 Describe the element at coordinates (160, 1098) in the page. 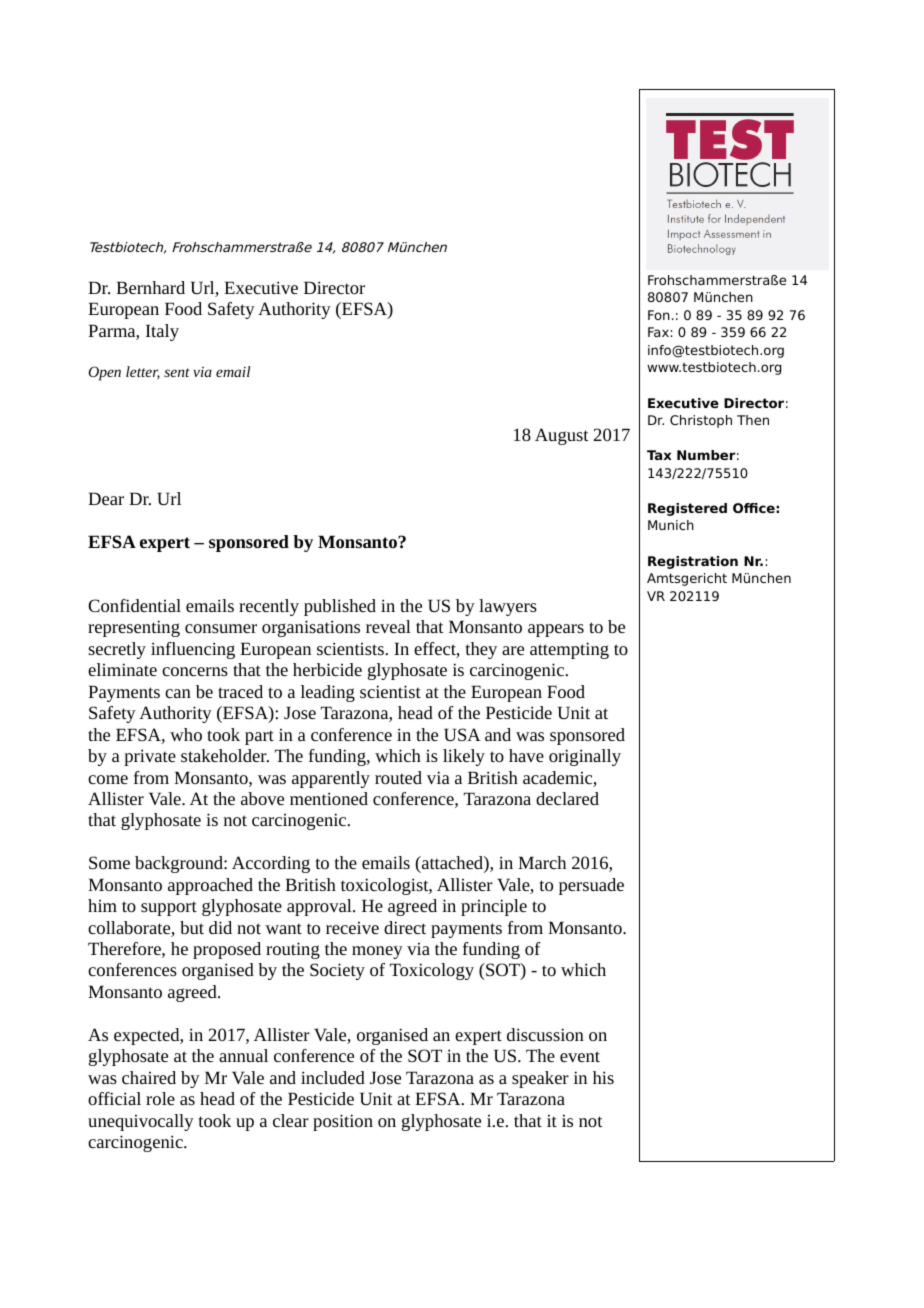

I see `role` at that location.
